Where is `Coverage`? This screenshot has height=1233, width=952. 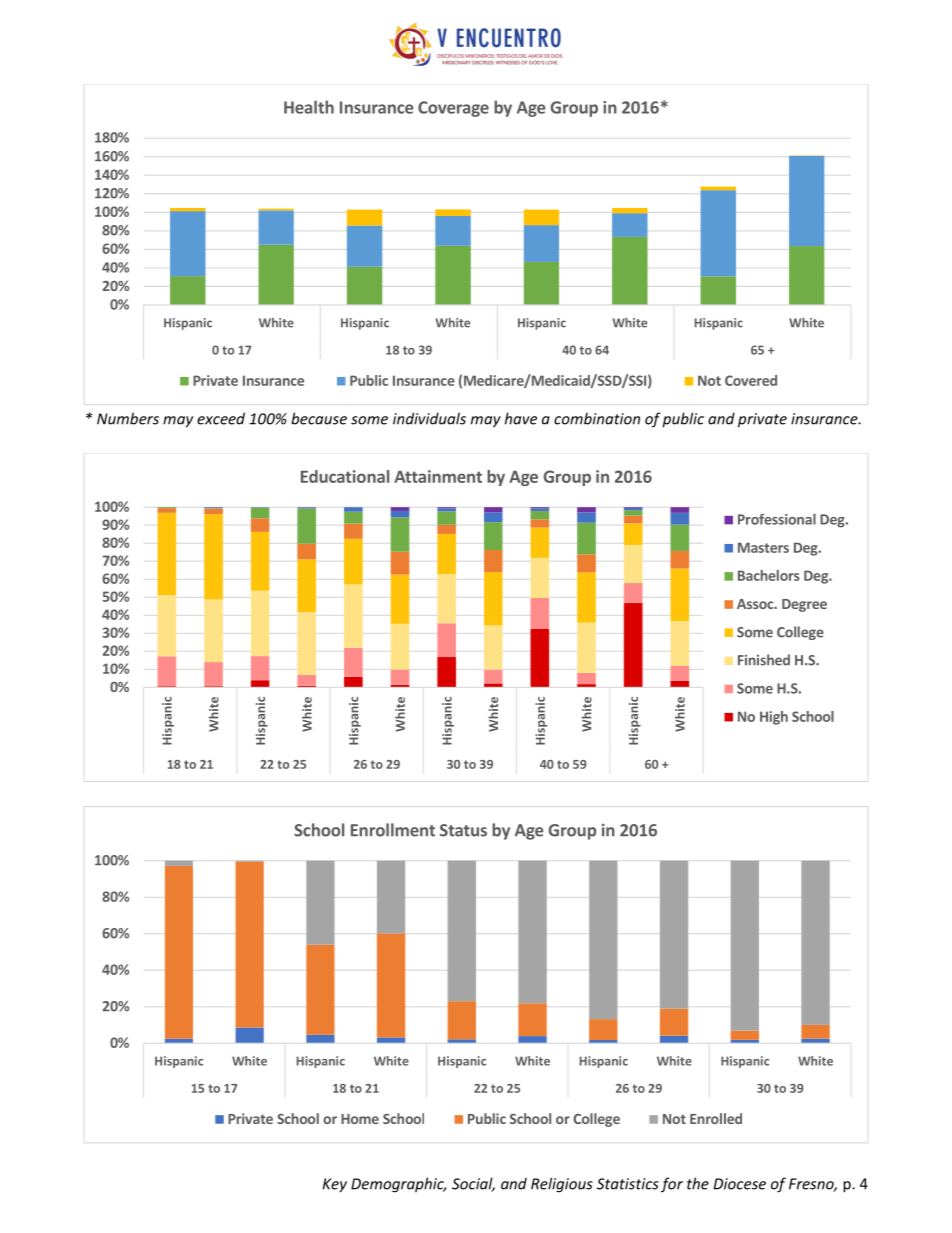 Coverage is located at coordinates (453, 109).
